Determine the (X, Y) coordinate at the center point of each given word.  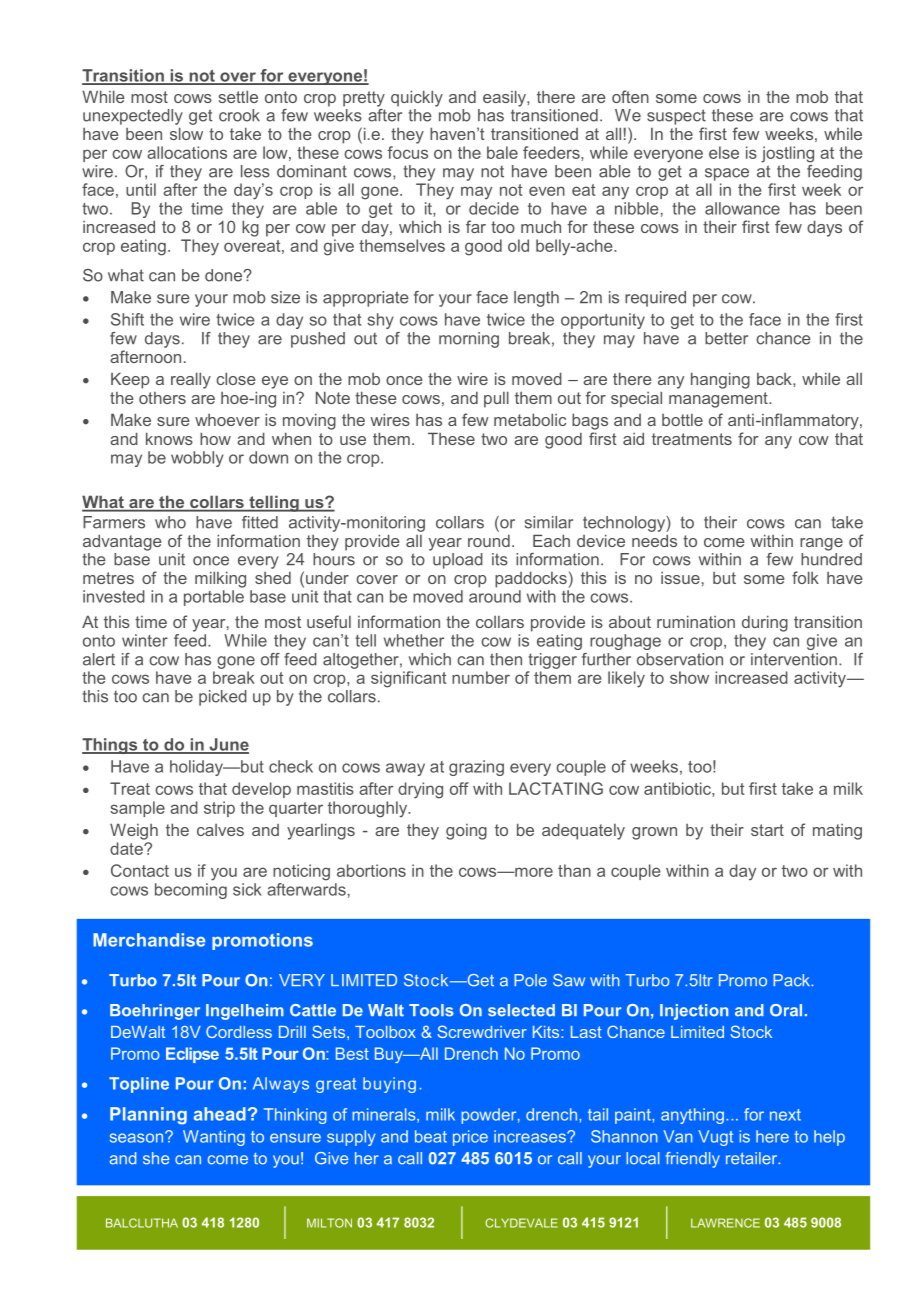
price (470, 1138)
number (481, 677)
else (724, 152)
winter (145, 640)
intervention (794, 659)
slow (186, 133)
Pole (530, 980)
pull (496, 399)
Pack (793, 980)
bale (502, 152)
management (719, 400)
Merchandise (149, 940)
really (191, 380)
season (136, 1138)
